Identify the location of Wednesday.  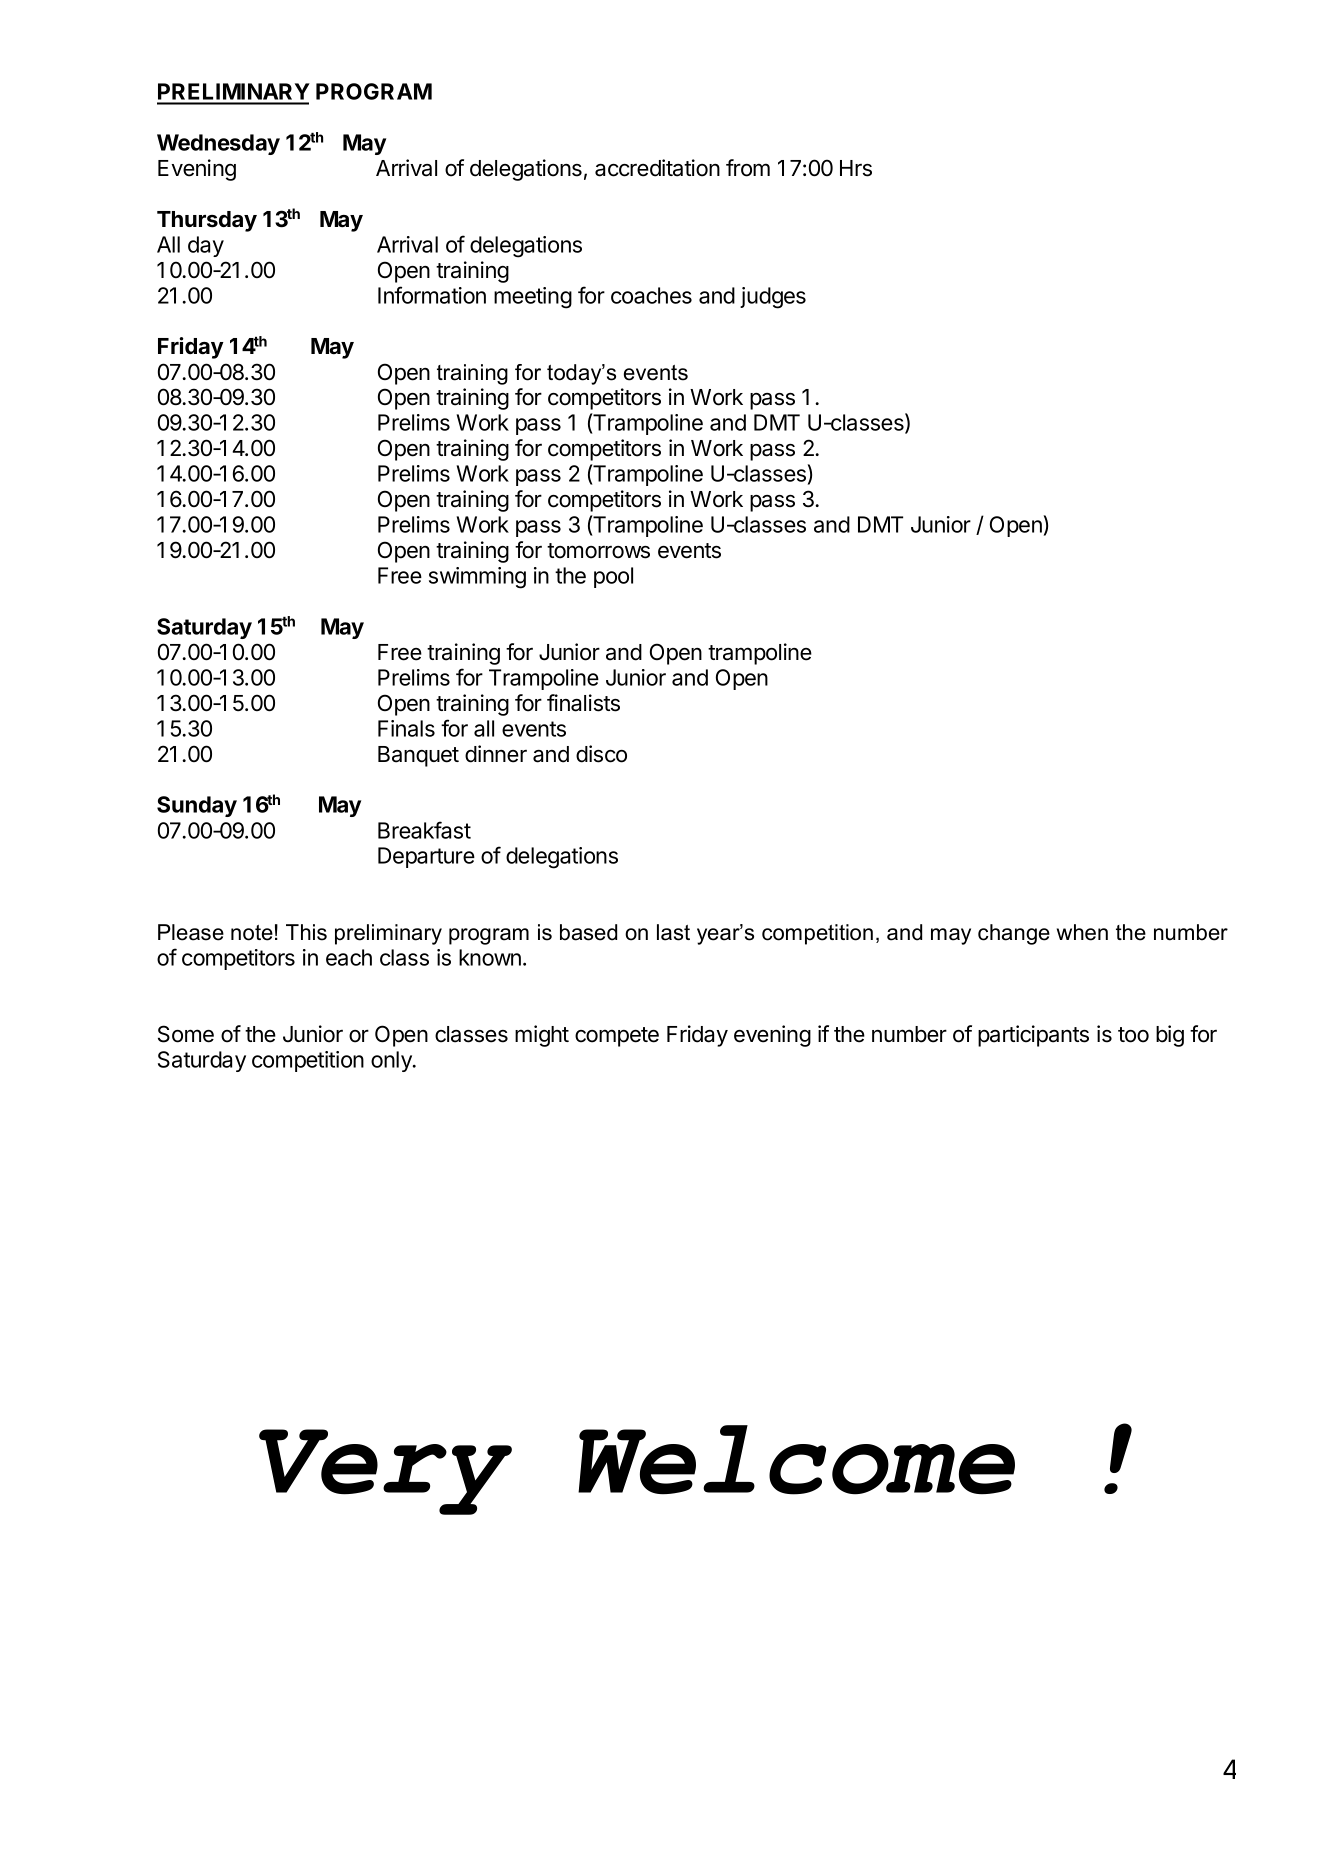
(218, 144).
